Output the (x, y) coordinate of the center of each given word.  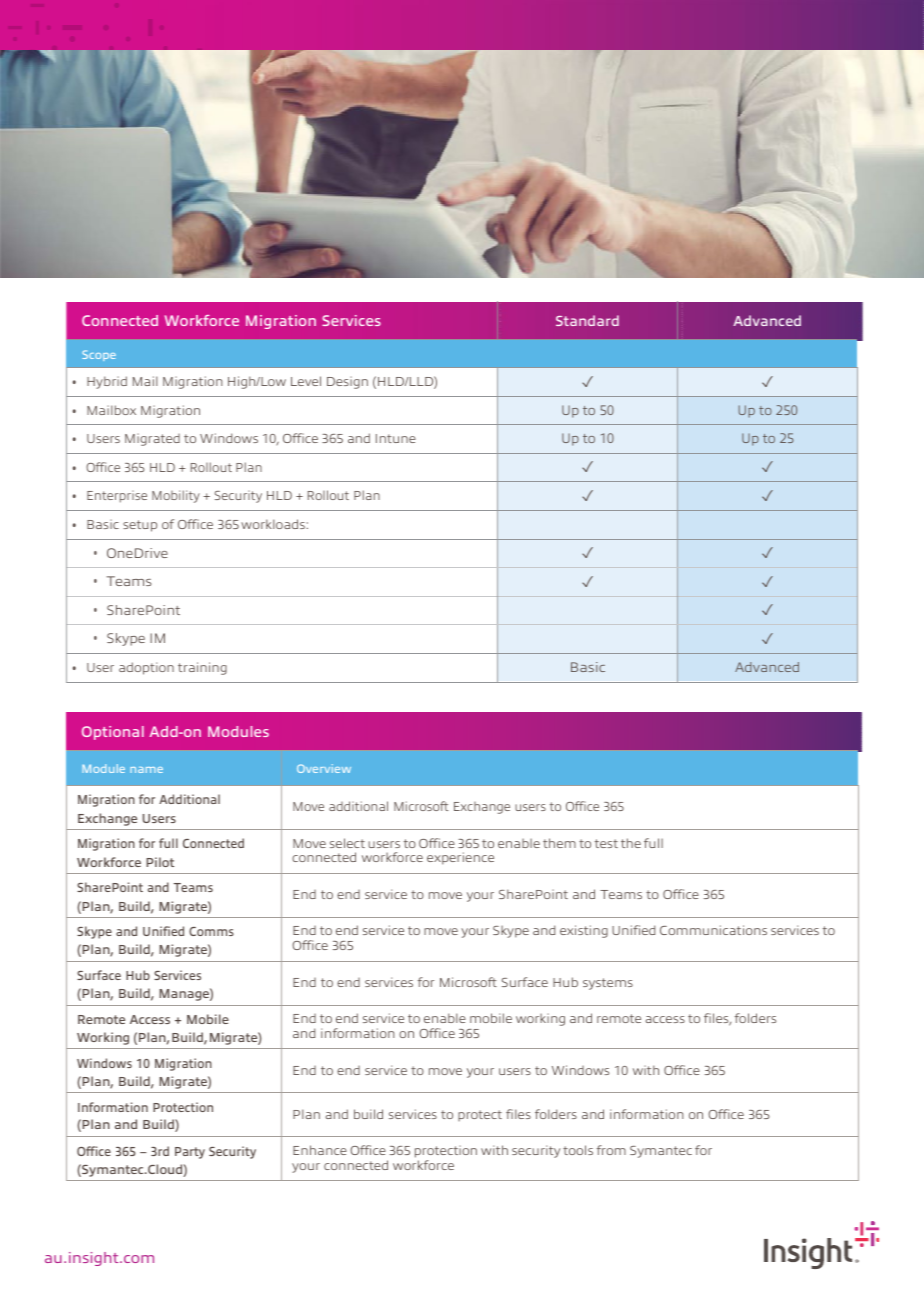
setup (140, 526)
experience (460, 858)
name (146, 770)
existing (584, 931)
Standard (587, 320)
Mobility (176, 496)
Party (190, 1153)
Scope (99, 355)
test (606, 843)
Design (347, 382)
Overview (324, 768)
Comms (211, 931)
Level (306, 381)
